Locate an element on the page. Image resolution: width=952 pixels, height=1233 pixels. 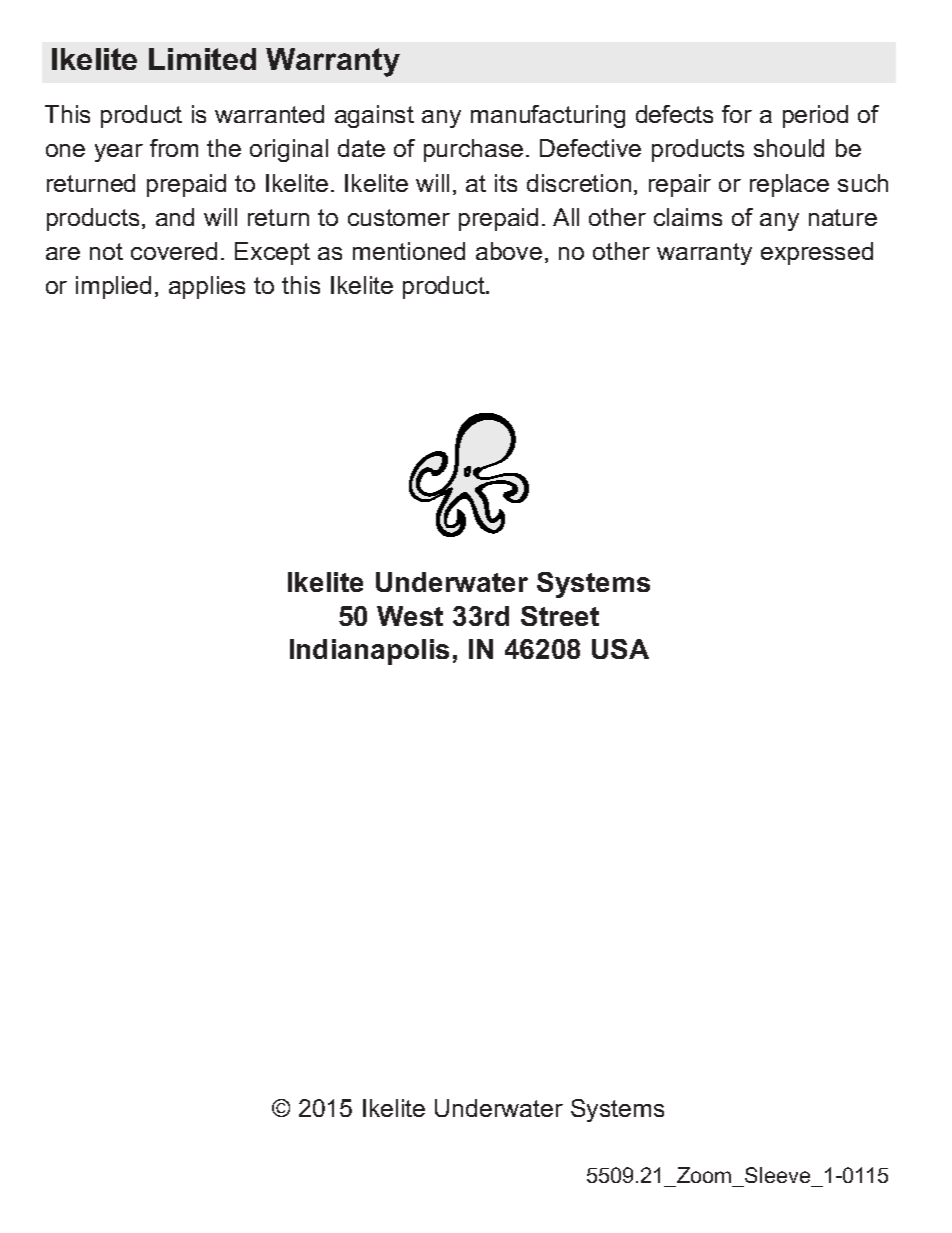
for is located at coordinates (737, 114).
